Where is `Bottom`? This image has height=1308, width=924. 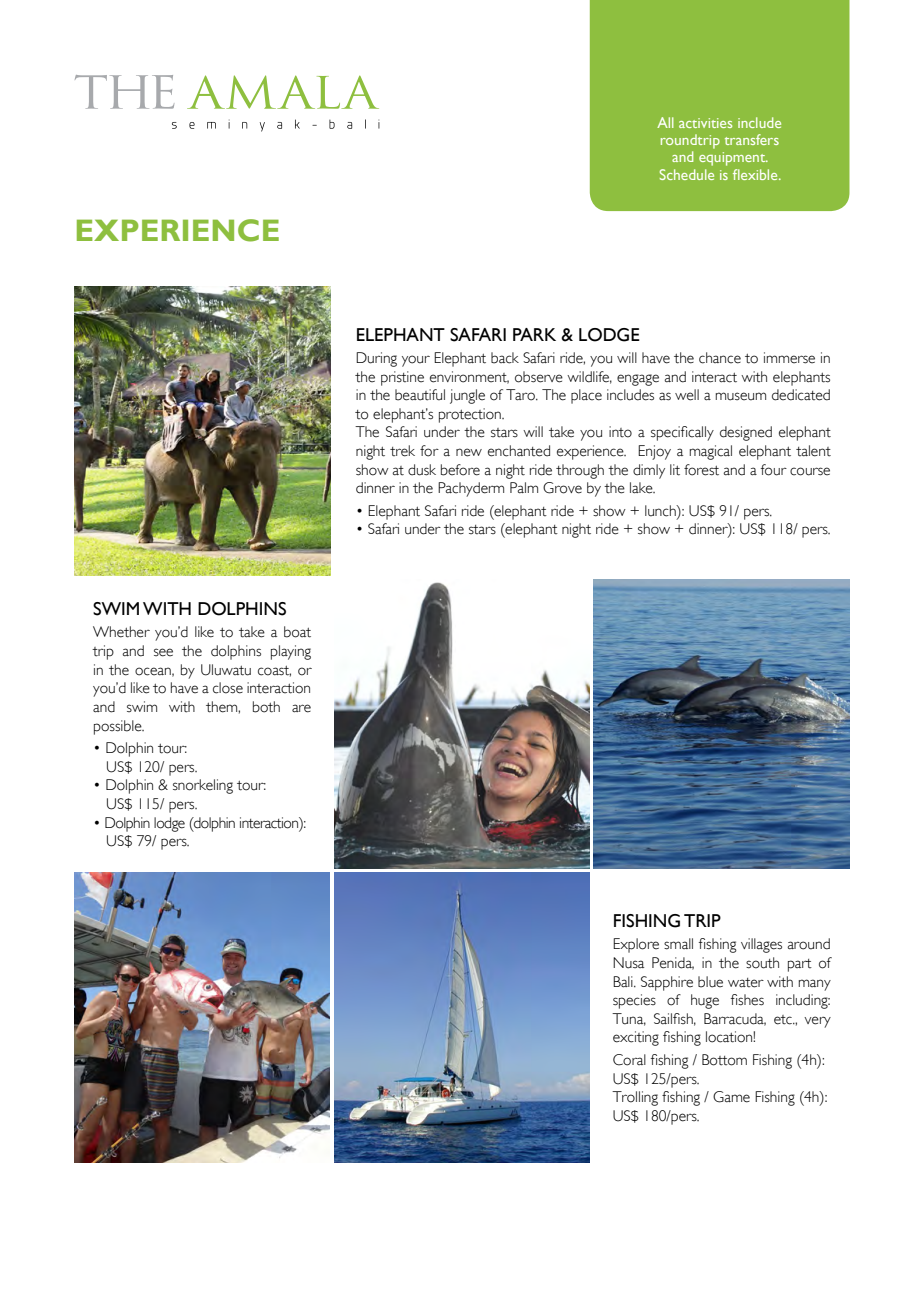
Bottom is located at coordinates (724, 1060).
